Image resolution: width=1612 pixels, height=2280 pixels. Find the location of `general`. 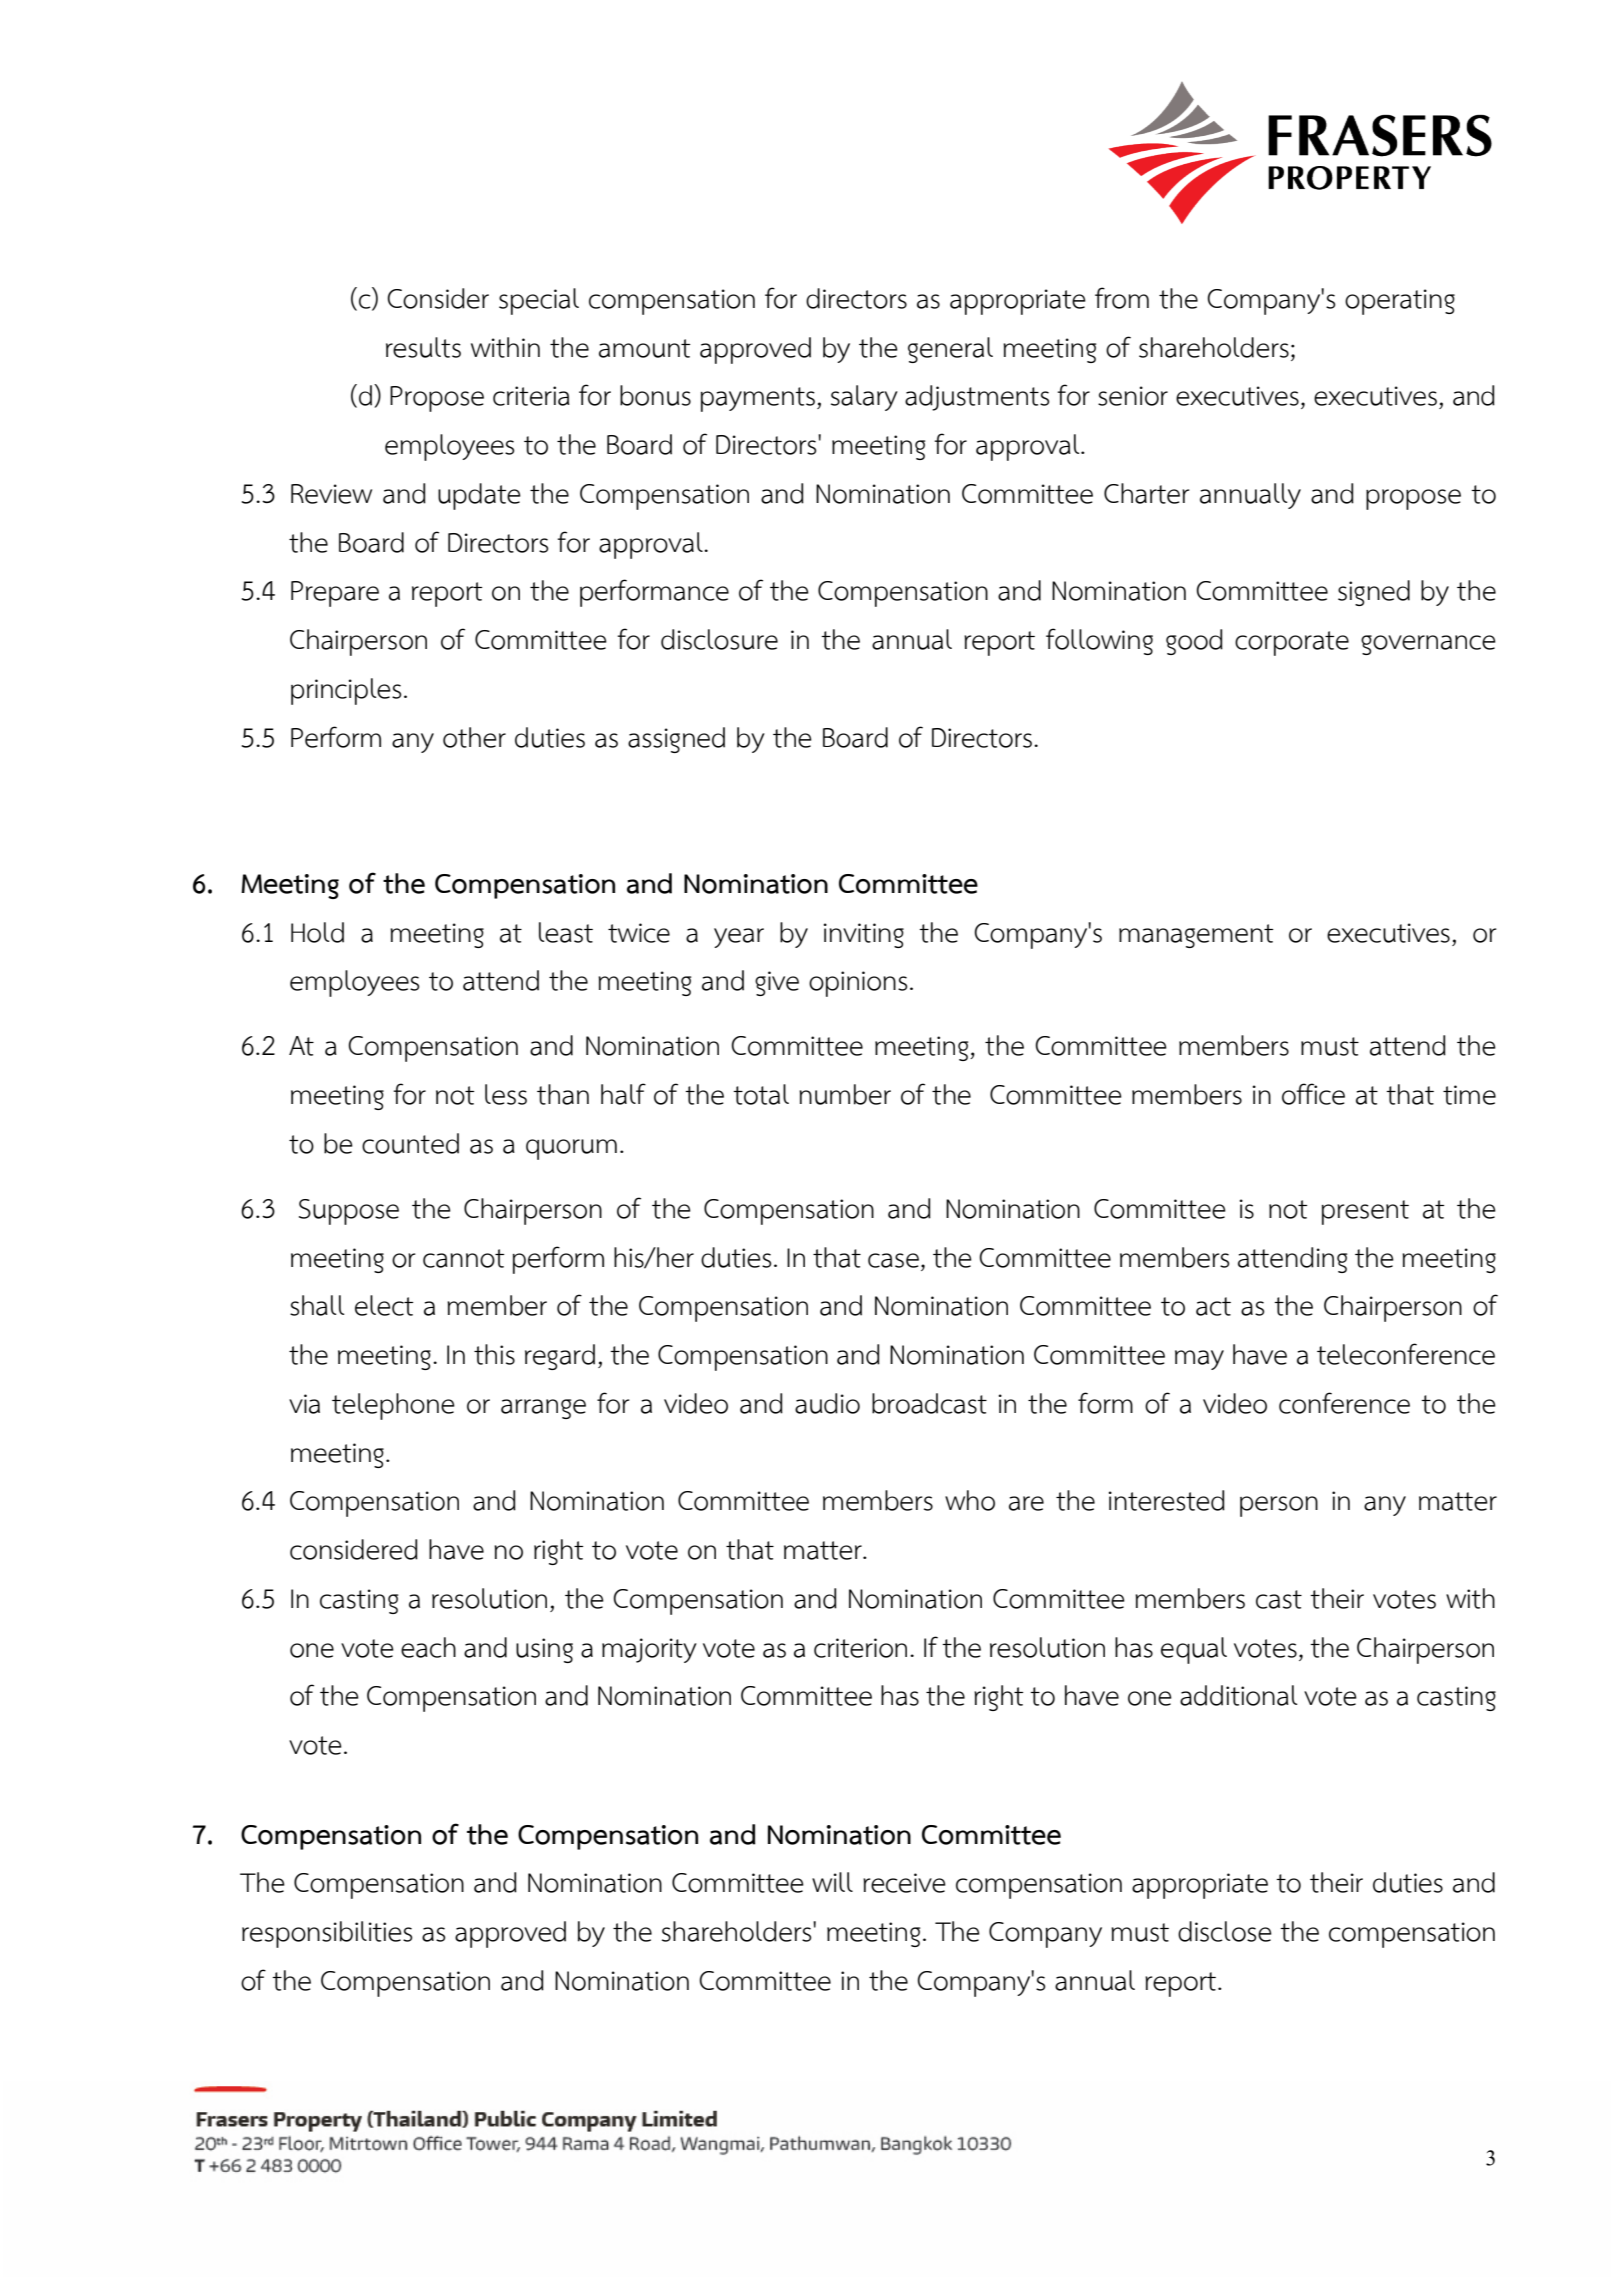

general is located at coordinates (950, 350).
